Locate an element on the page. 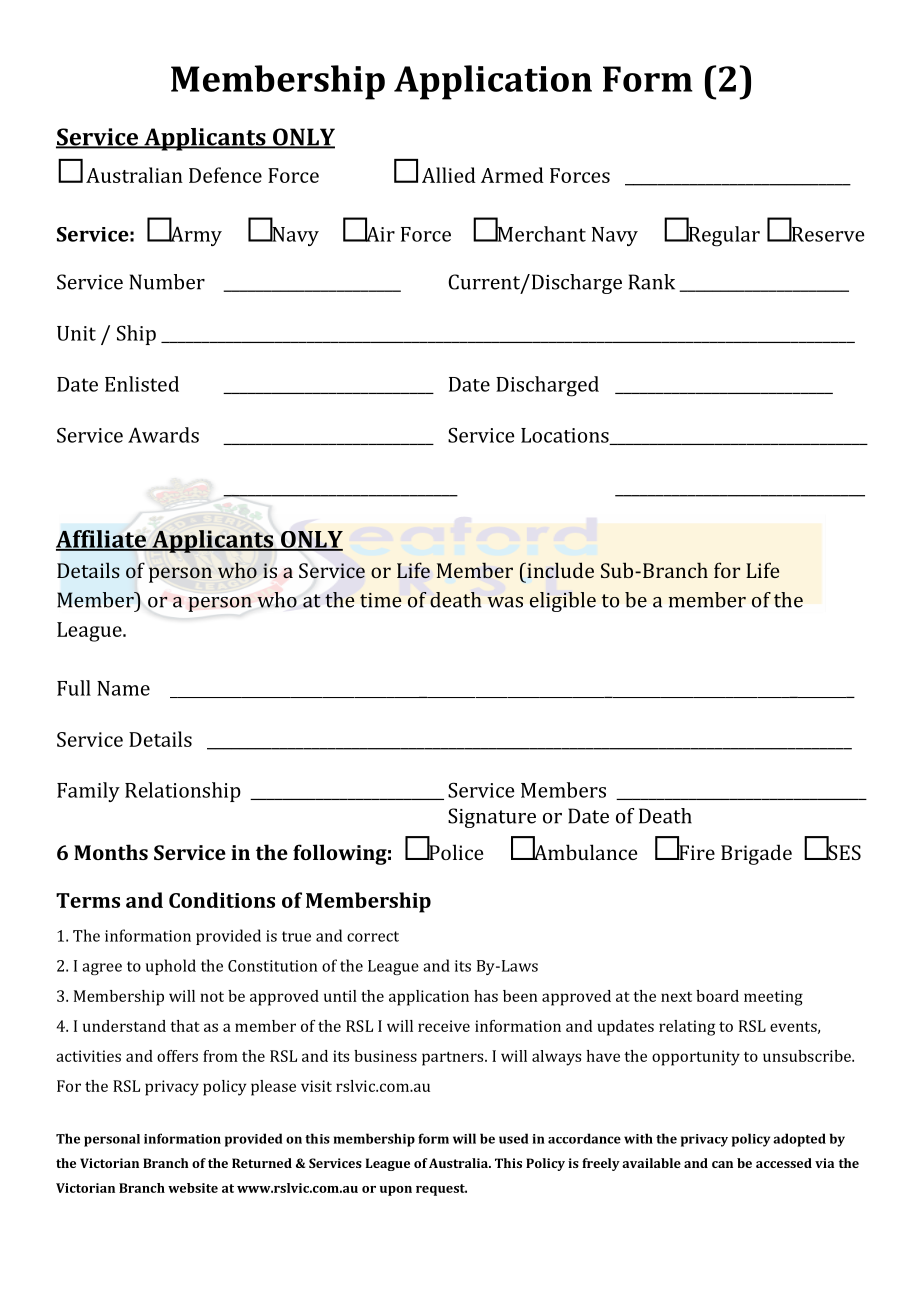 The height and width of the document is (1309, 924). eligible is located at coordinates (563, 602).
